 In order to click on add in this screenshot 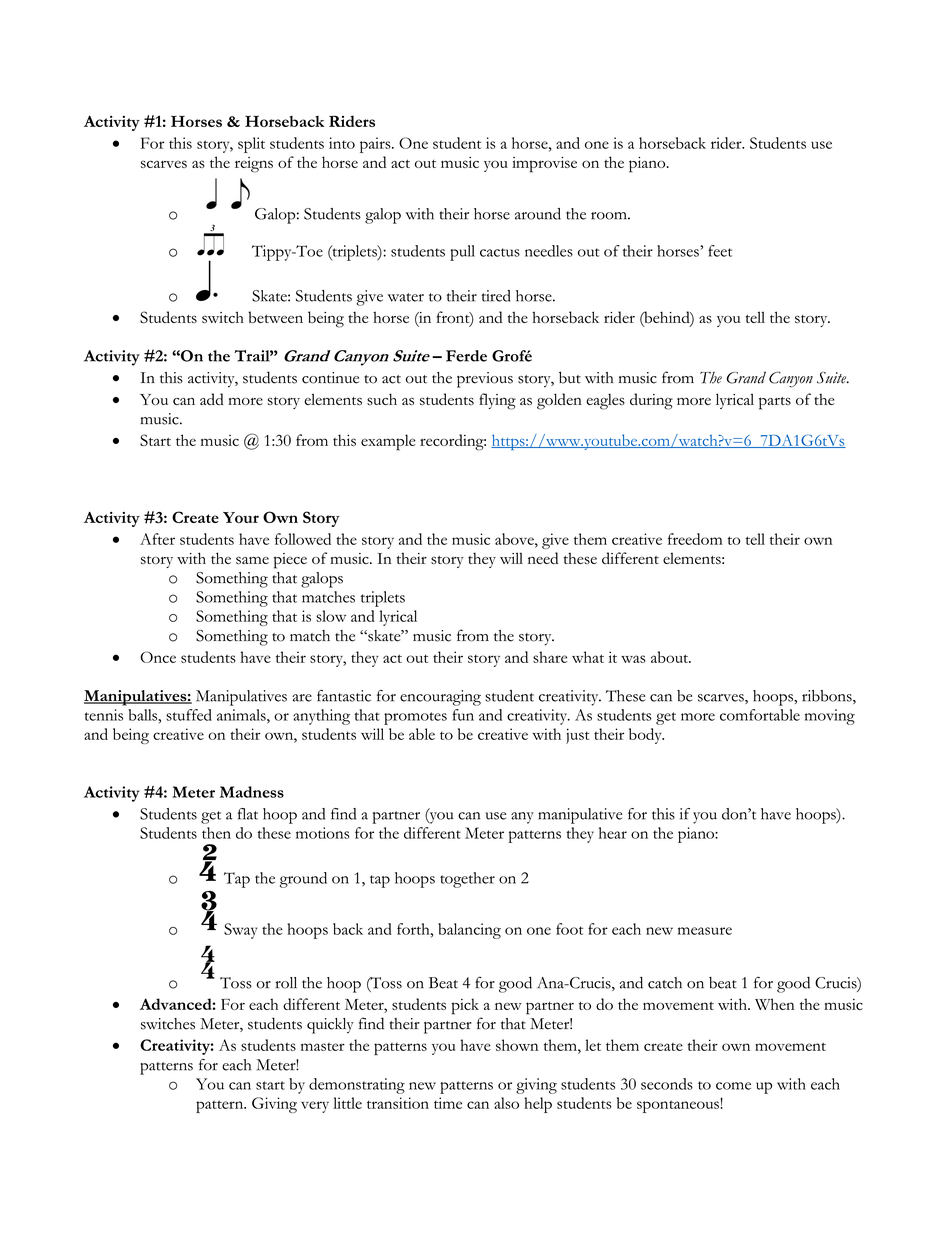, I will do `click(211, 399)`.
